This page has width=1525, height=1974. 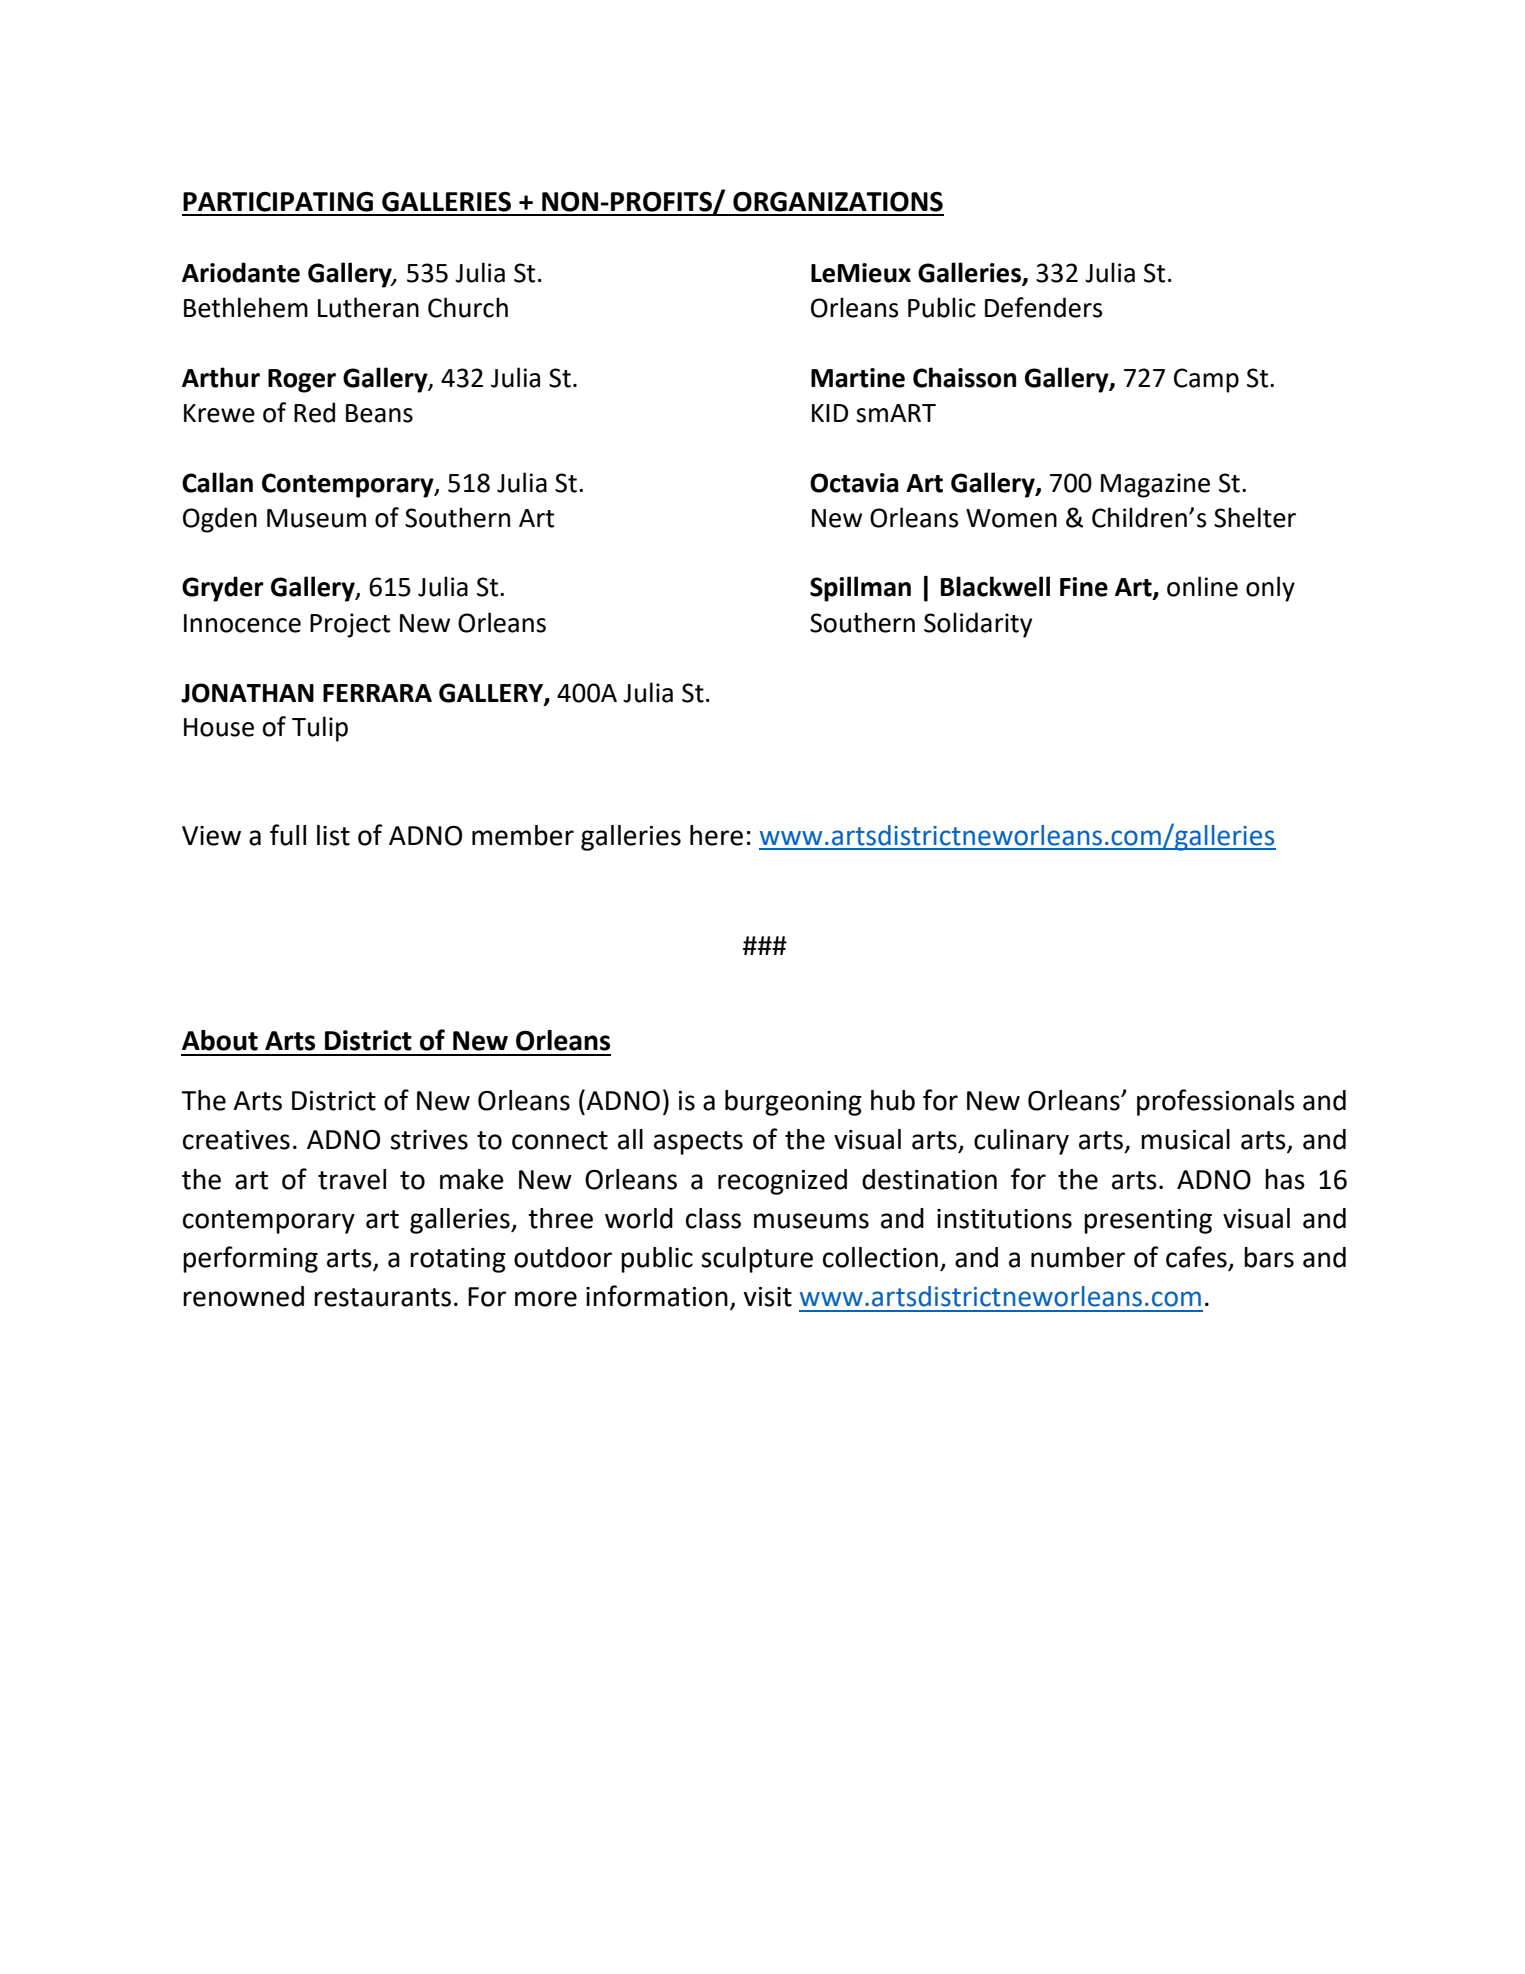 What do you see at coordinates (278, 202) in the page?
I see `PARTICIPATING` at bounding box center [278, 202].
